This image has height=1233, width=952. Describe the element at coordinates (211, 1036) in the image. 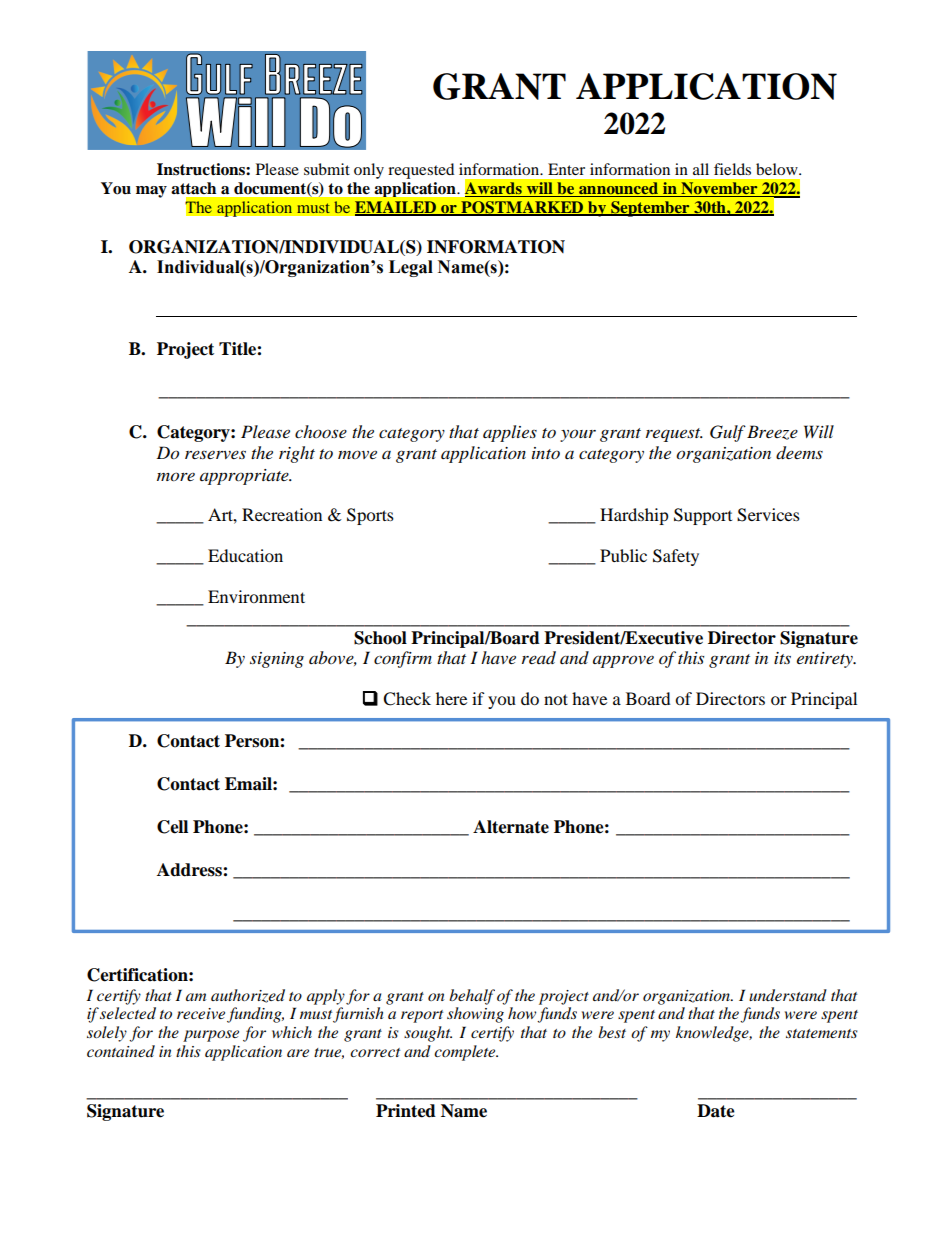

I see `purpose` at that location.
